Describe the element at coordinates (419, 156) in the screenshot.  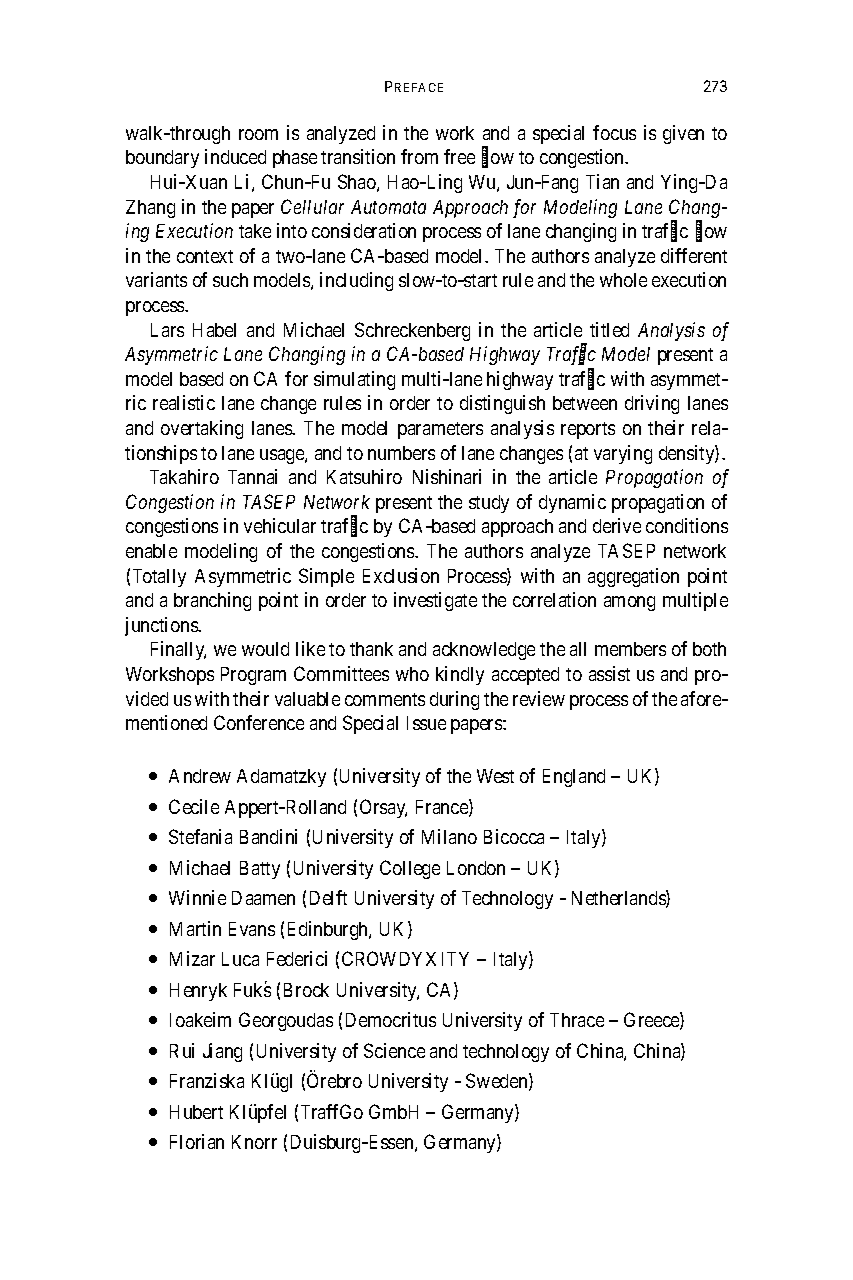
I see `from` at that location.
